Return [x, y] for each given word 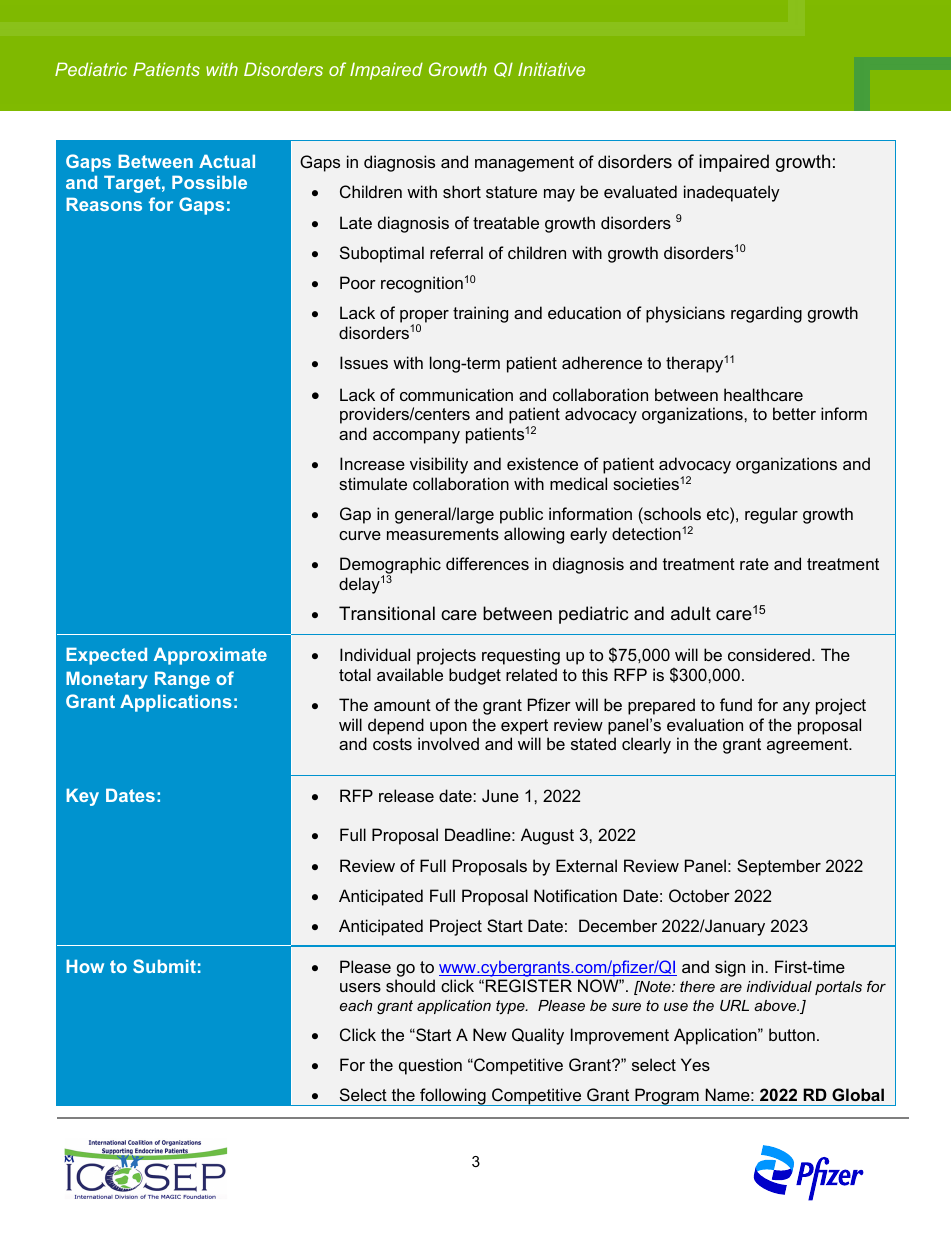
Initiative [551, 69]
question [430, 1066]
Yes [695, 1064]
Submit [164, 966]
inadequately [732, 193]
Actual [227, 161]
